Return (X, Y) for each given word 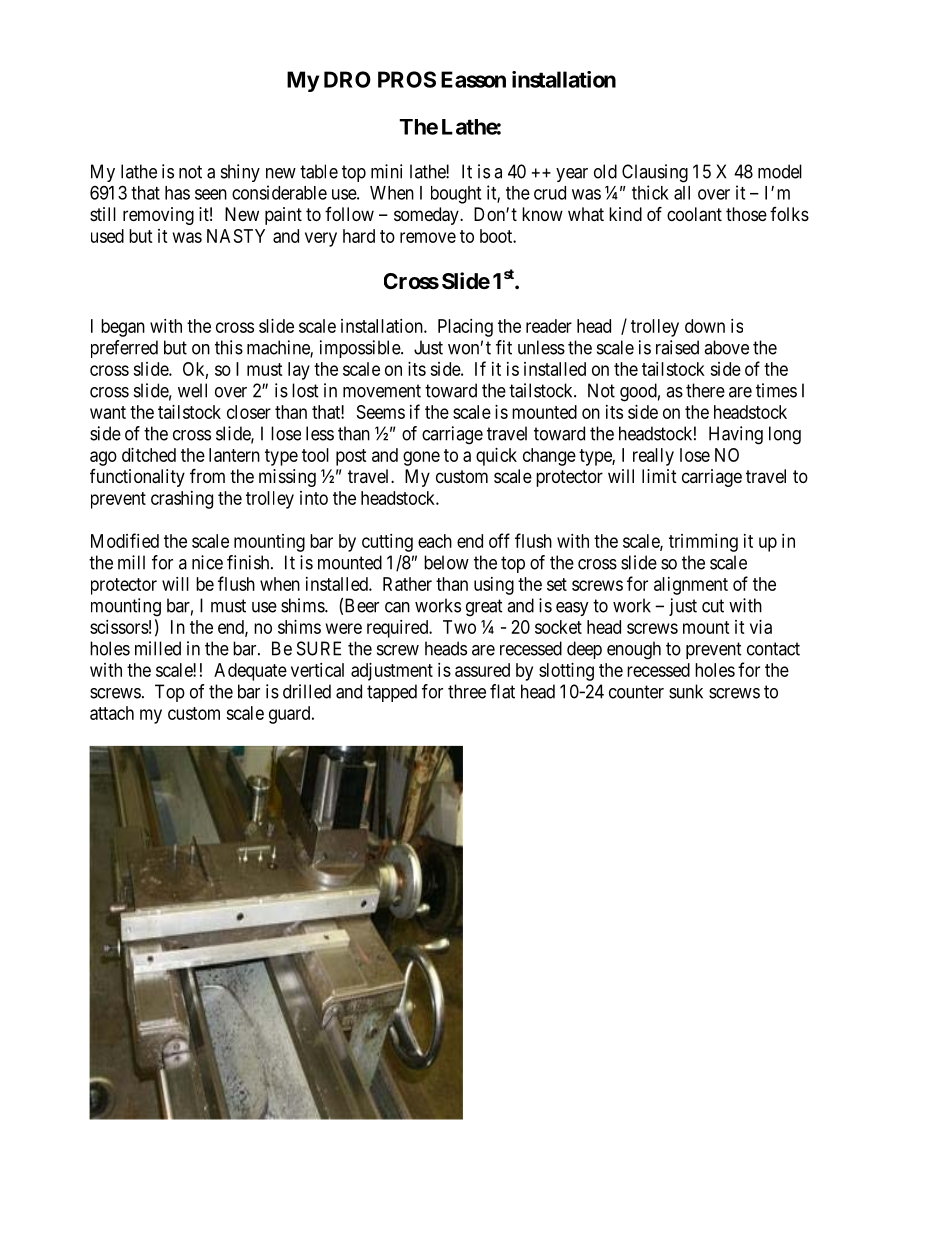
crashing (182, 500)
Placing (465, 328)
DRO (347, 79)
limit (659, 476)
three (467, 691)
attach (112, 713)
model (780, 171)
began (123, 328)
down (705, 326)
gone (421, 458)
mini (386, 171)
